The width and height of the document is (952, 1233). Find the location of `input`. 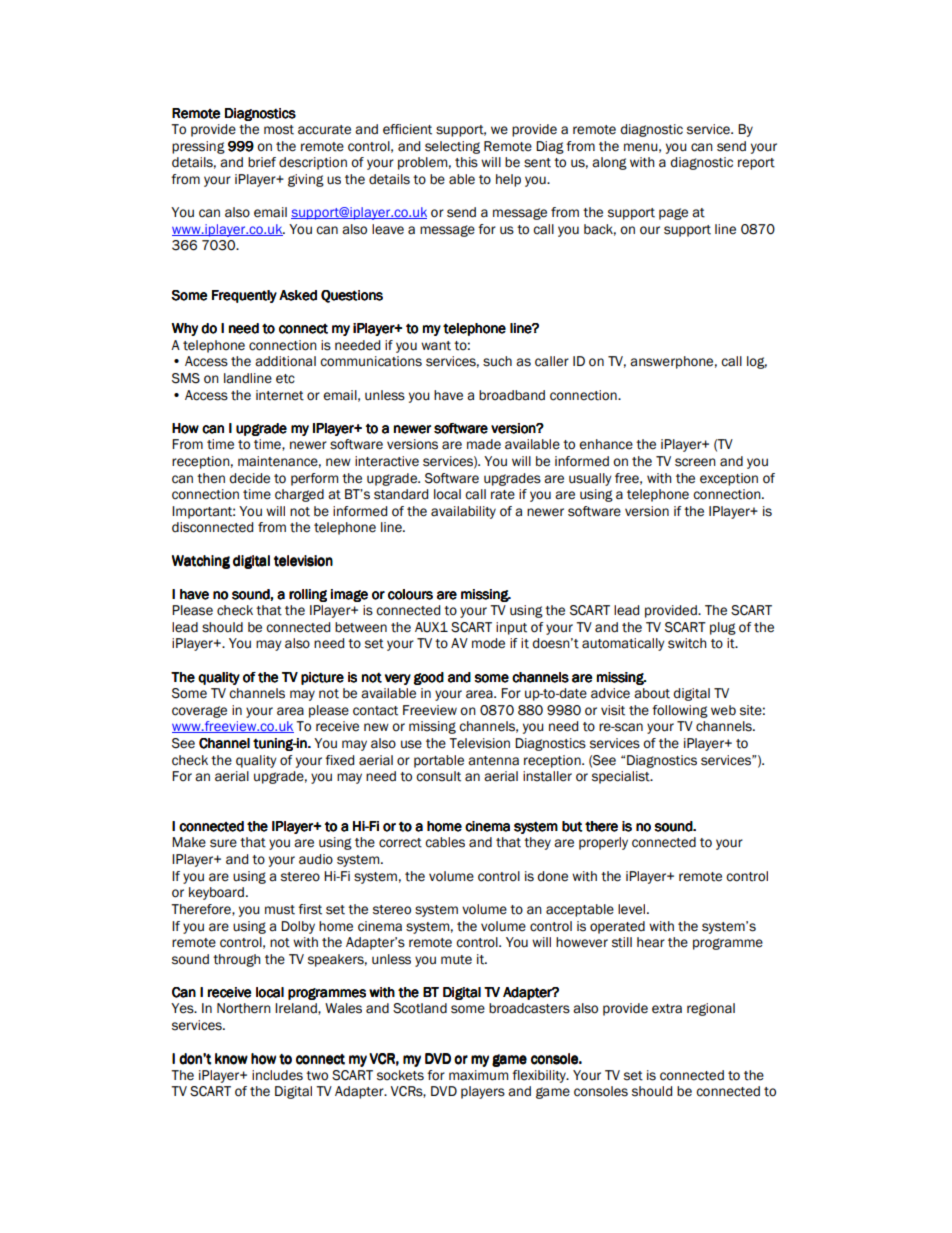

input is located at coordinates (511, 628).
